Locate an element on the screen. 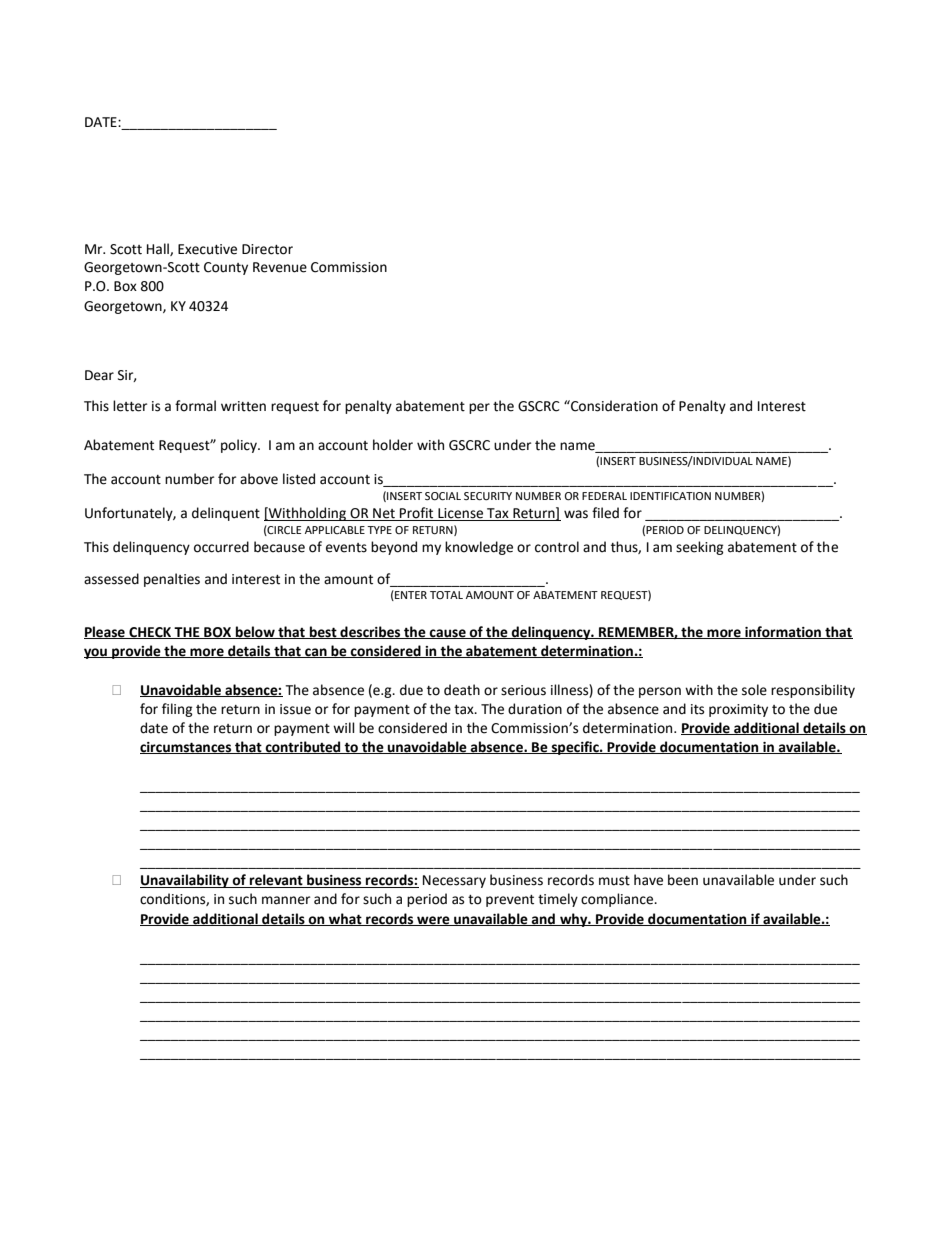  Revenue is located at coordinates (280, 267).
